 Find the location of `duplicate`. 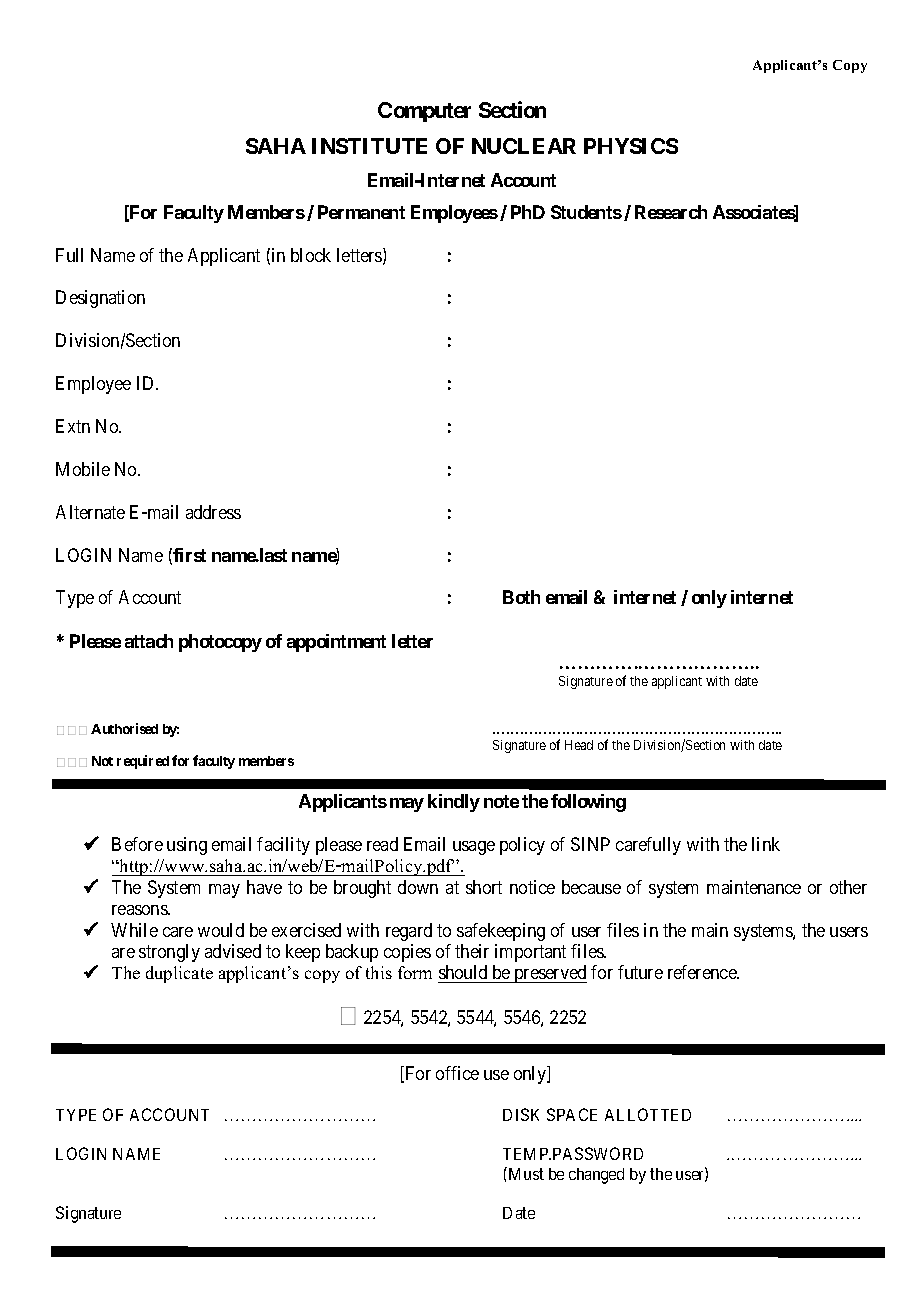

duplicate is located at coordinates (179, 974).
